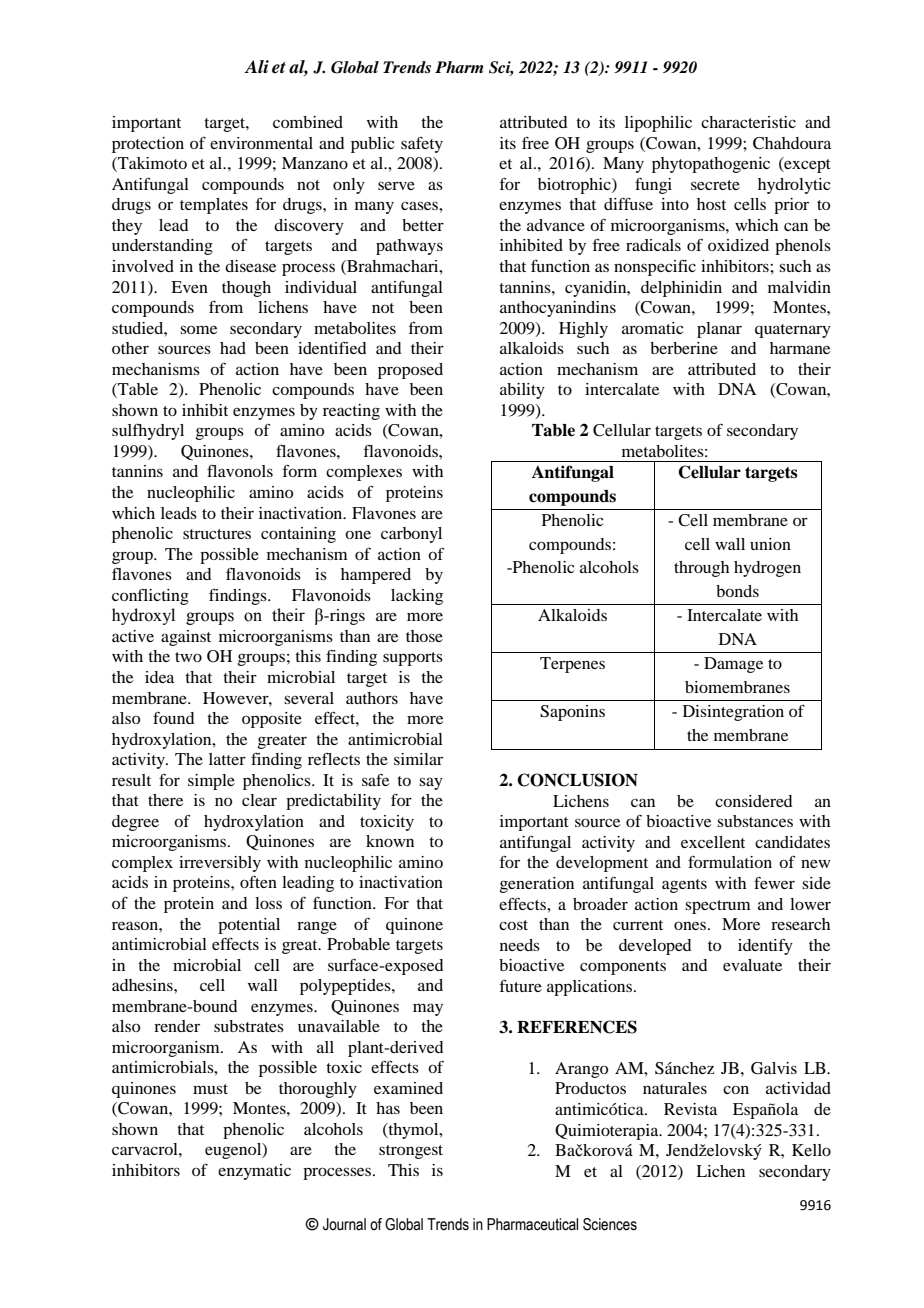 The width and height of the screenshot is (924, 1308). What do you see at coordinates (254, 1172) in the screenshot?
I see `enzymatic` at bounding box center [254, 1172].
